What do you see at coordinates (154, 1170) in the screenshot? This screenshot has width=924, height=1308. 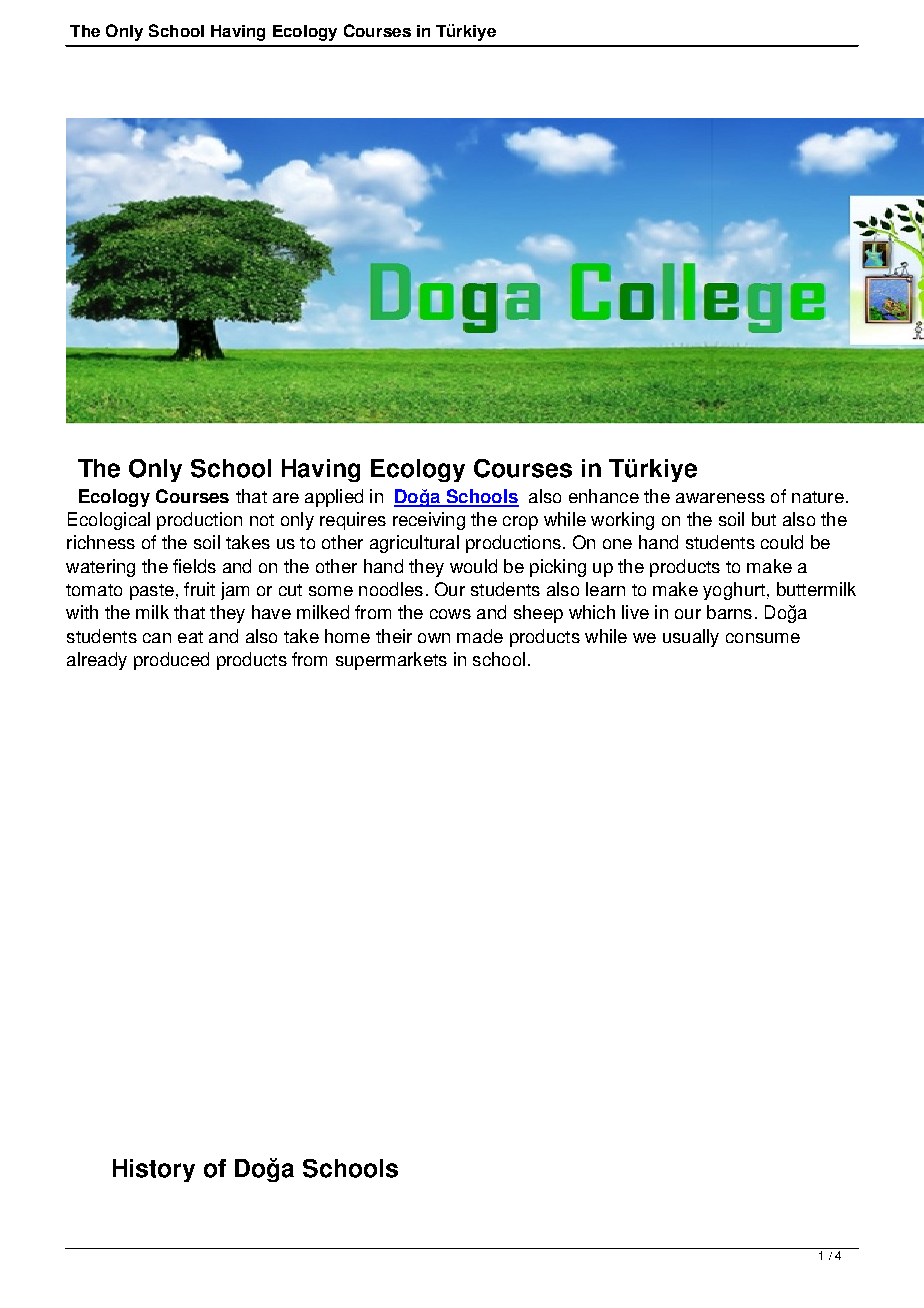 I see `History` at bounding box center [154, 1170].
